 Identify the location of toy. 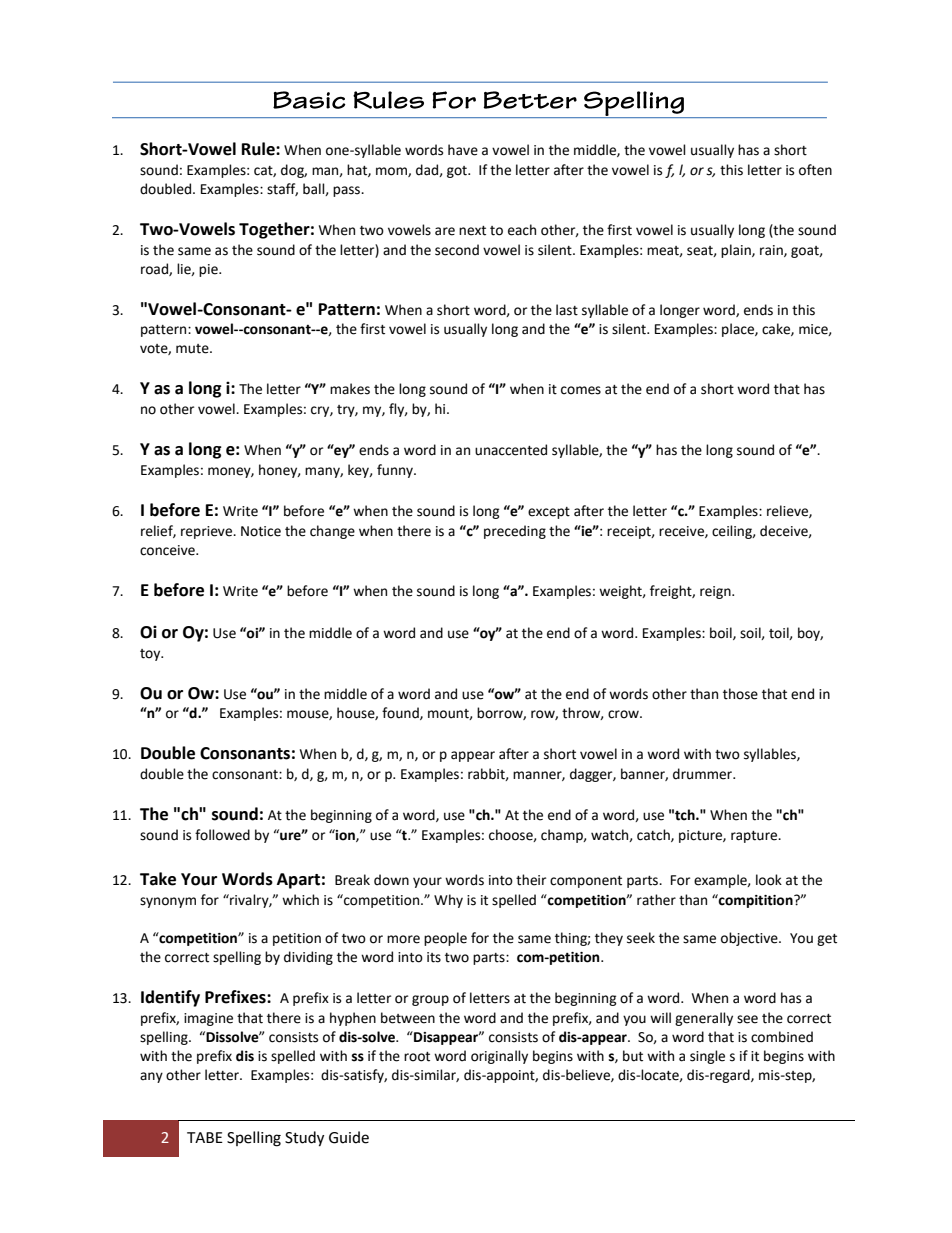
(151, 655).
